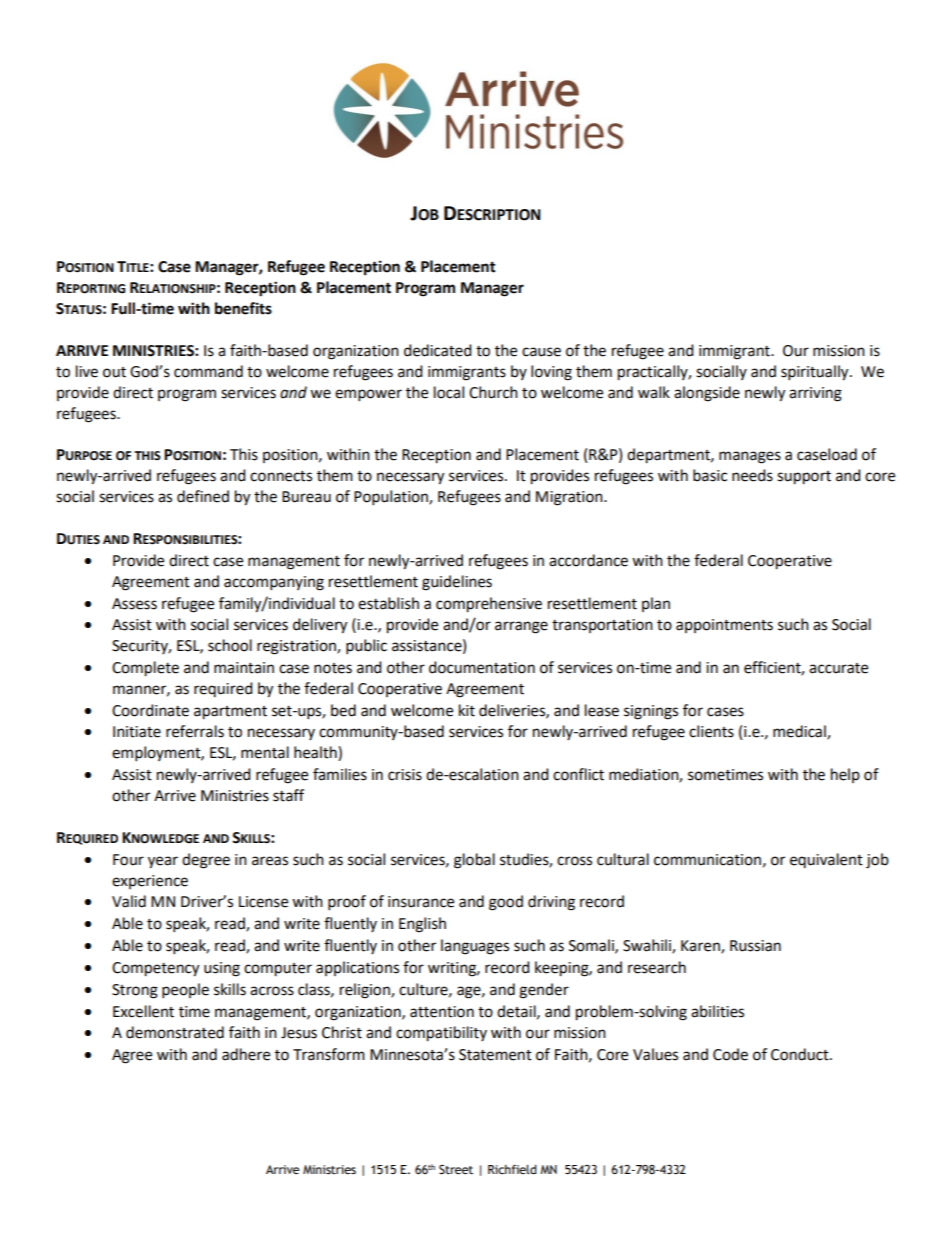 The image size is (952, 1233). I want to click on kit, so click(467, 710).
